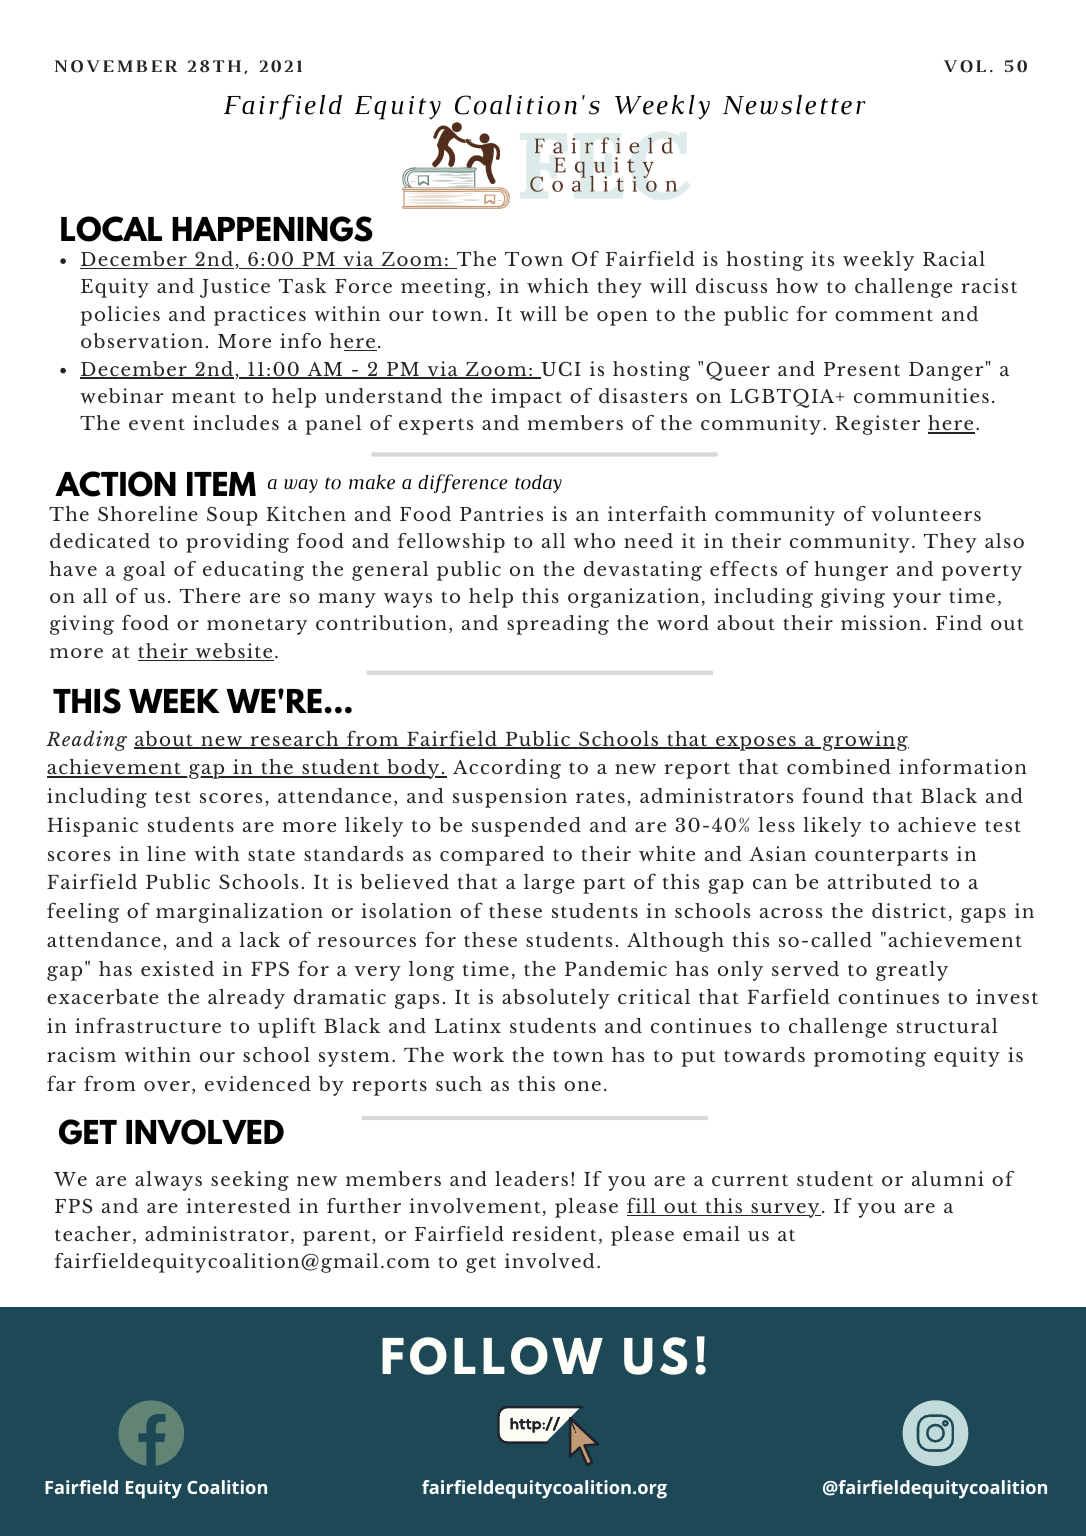  What do you see at coordinates (538, 483) in the screenshot?
I see `today` at bounding box center [538, 483].
